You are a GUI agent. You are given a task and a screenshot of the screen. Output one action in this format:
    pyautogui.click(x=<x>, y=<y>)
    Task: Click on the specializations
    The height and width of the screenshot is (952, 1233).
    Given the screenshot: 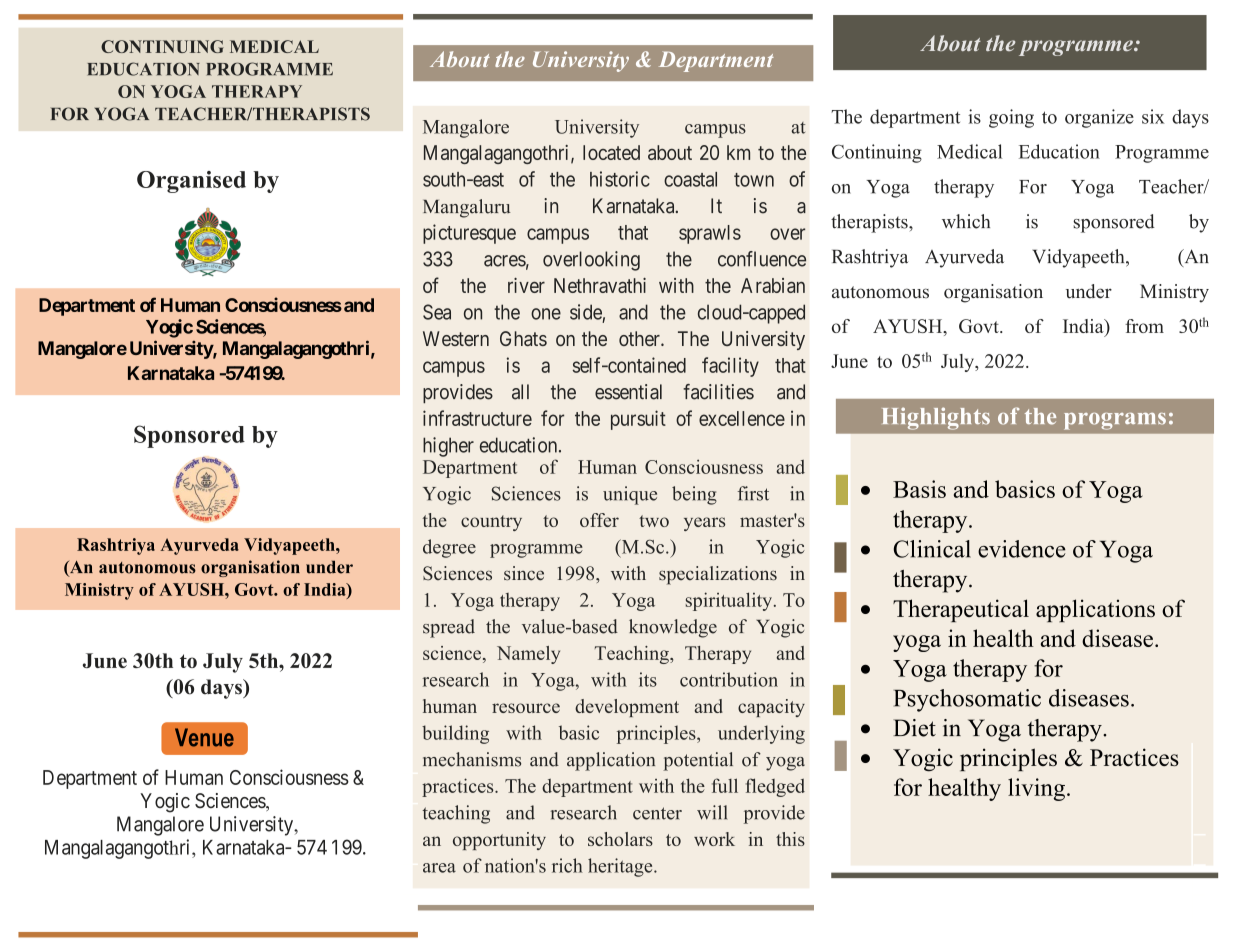 What is the action you would take?
    pyautogui.click(x=718, y=575)
